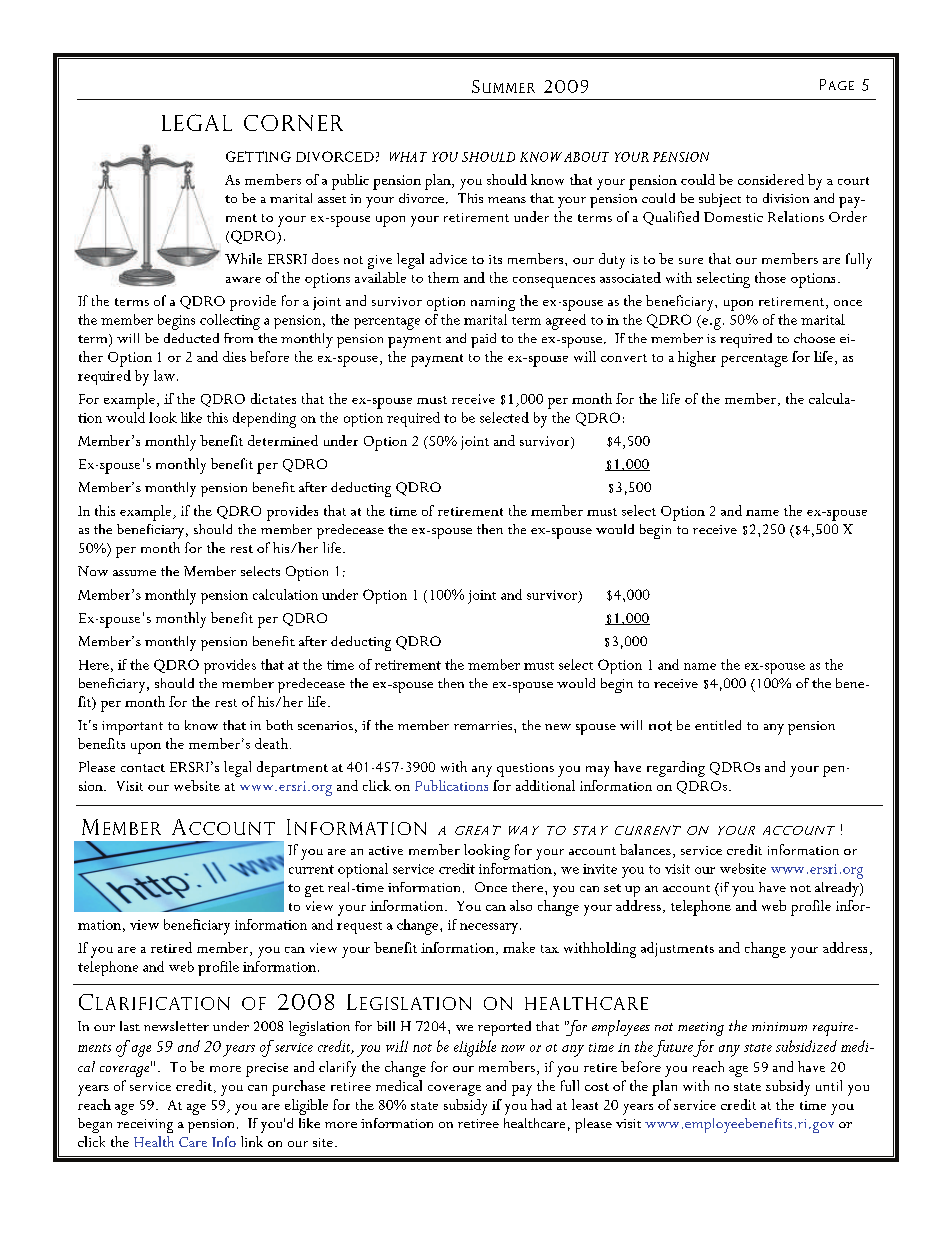 The image size is (952, 1233). I want to click on remarries, so click(484, 725).
